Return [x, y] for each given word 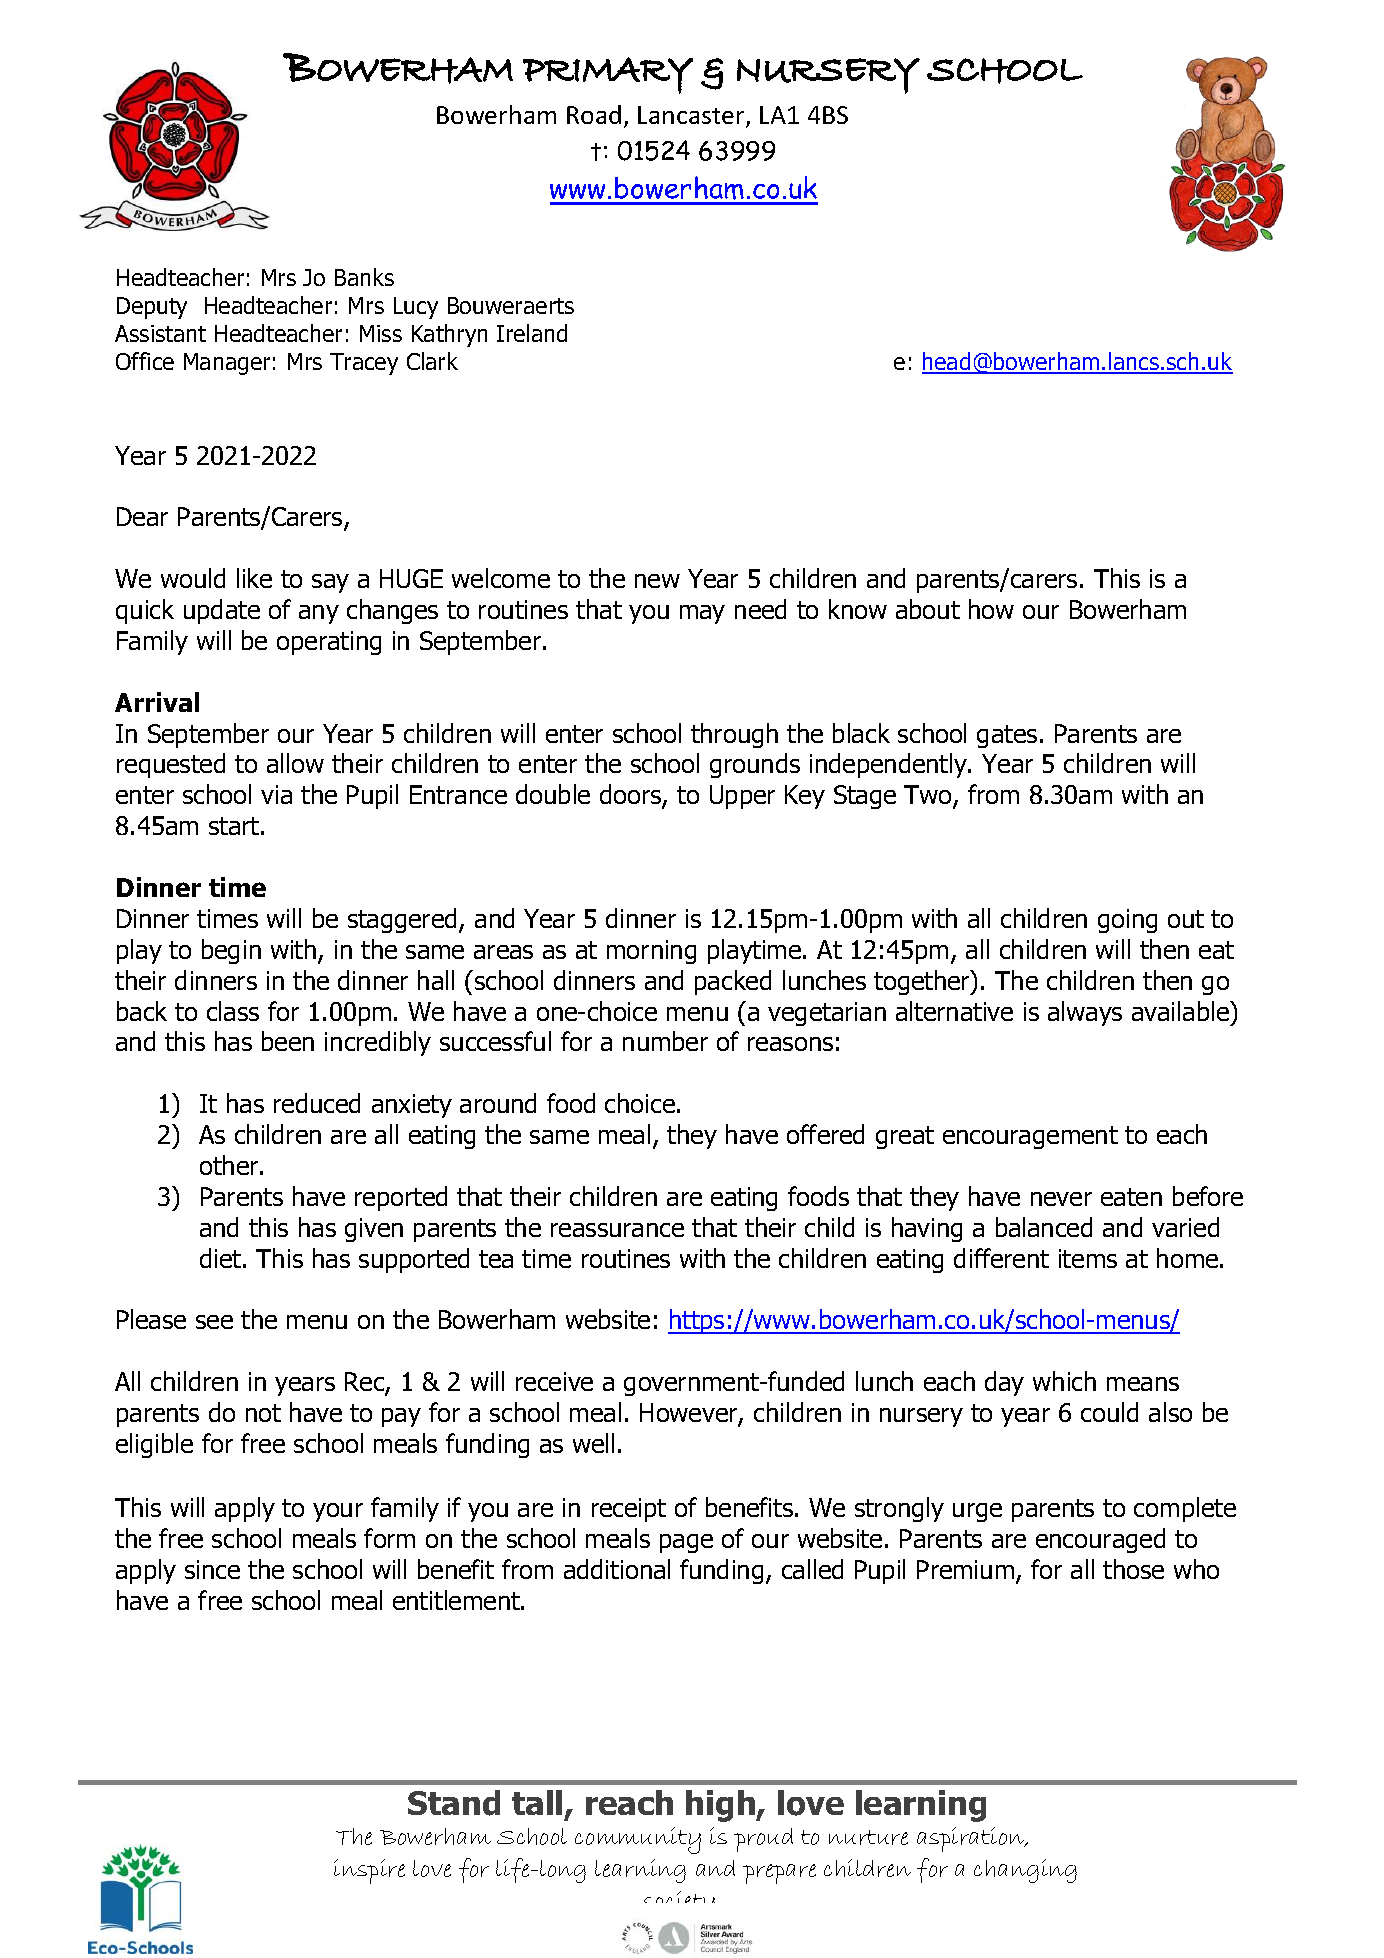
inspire [369, 1871]
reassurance [617, 1230]
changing [1025, 1871]
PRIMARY [608, 75]
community [638, 1840]
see [214, 1322]
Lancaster [692, 116]
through [734, 735]
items [1088, 1258]
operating [329, 643]
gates [1007, 736]
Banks [364, 277]
